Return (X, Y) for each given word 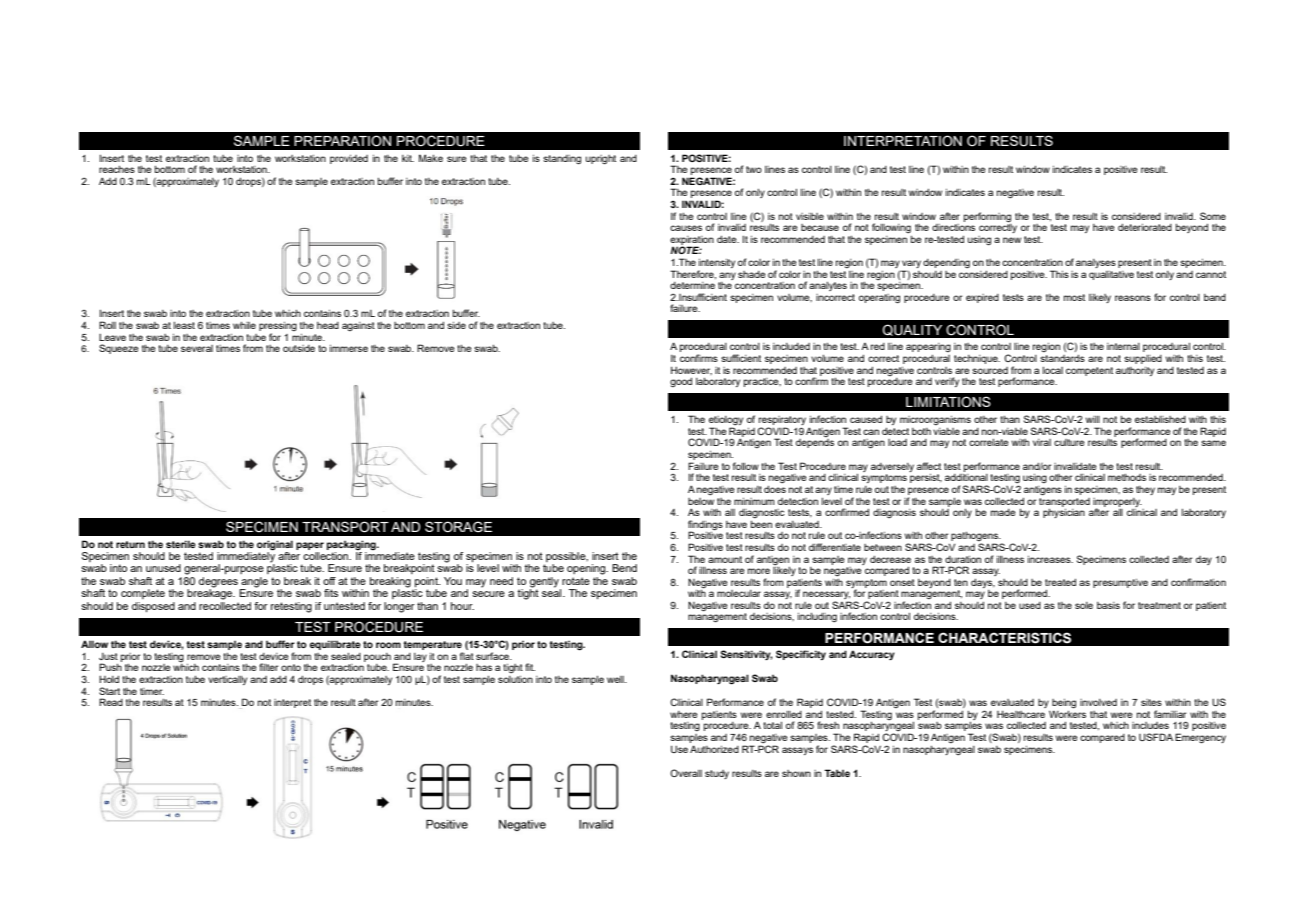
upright (601, 160)
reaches (117, 169)
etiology (726, 422)
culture (1069, 442)
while (244, 325)
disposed (153, 607)
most (1074, 297)
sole (1084, 605)
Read (111, 702)
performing (987, 217)
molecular (739, 593)
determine (692, 285)
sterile (181, 544)
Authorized (714, 749)
